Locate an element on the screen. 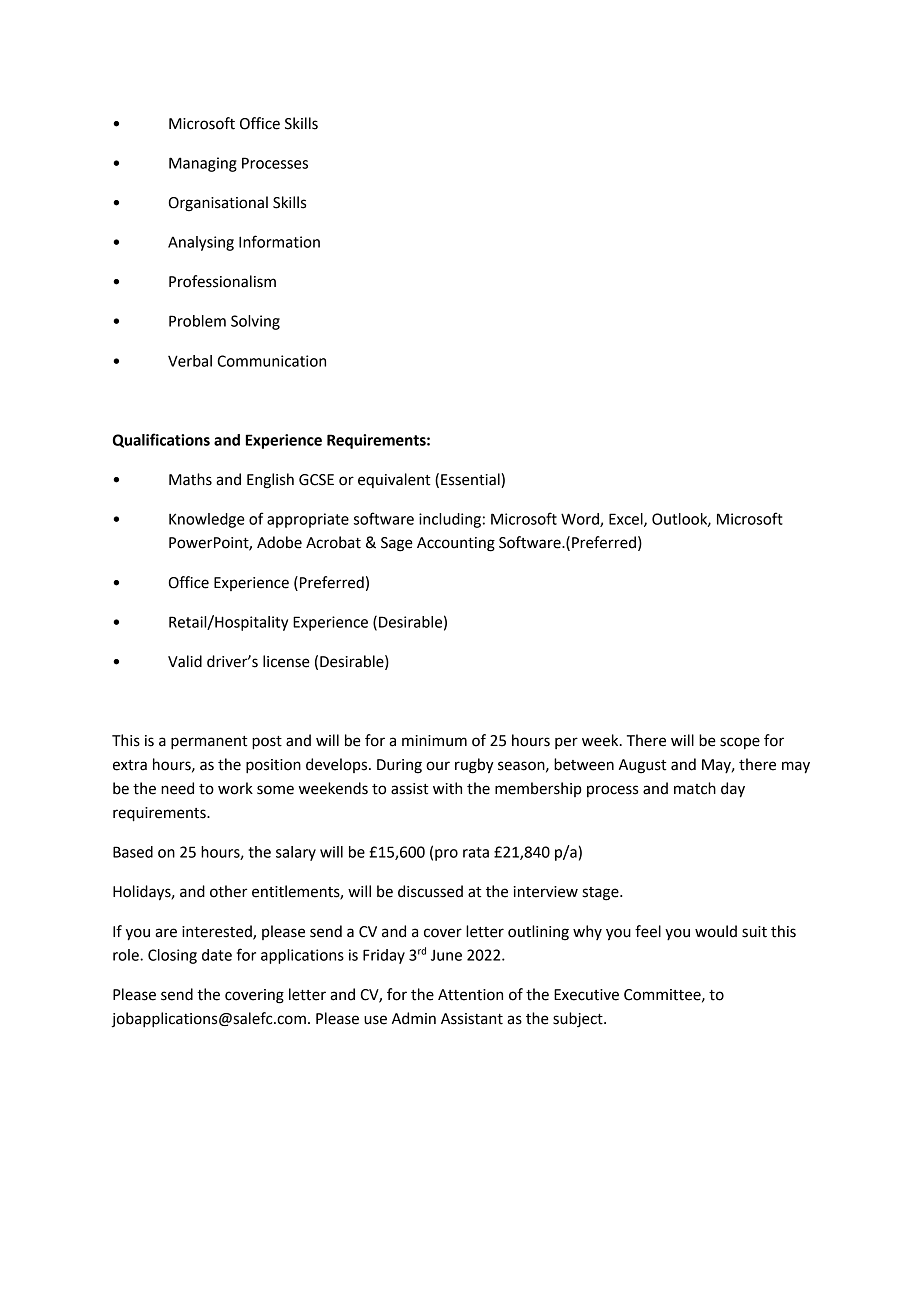 This screenshot has height=1308, width=924. date is located at coordinates (217, 955).
